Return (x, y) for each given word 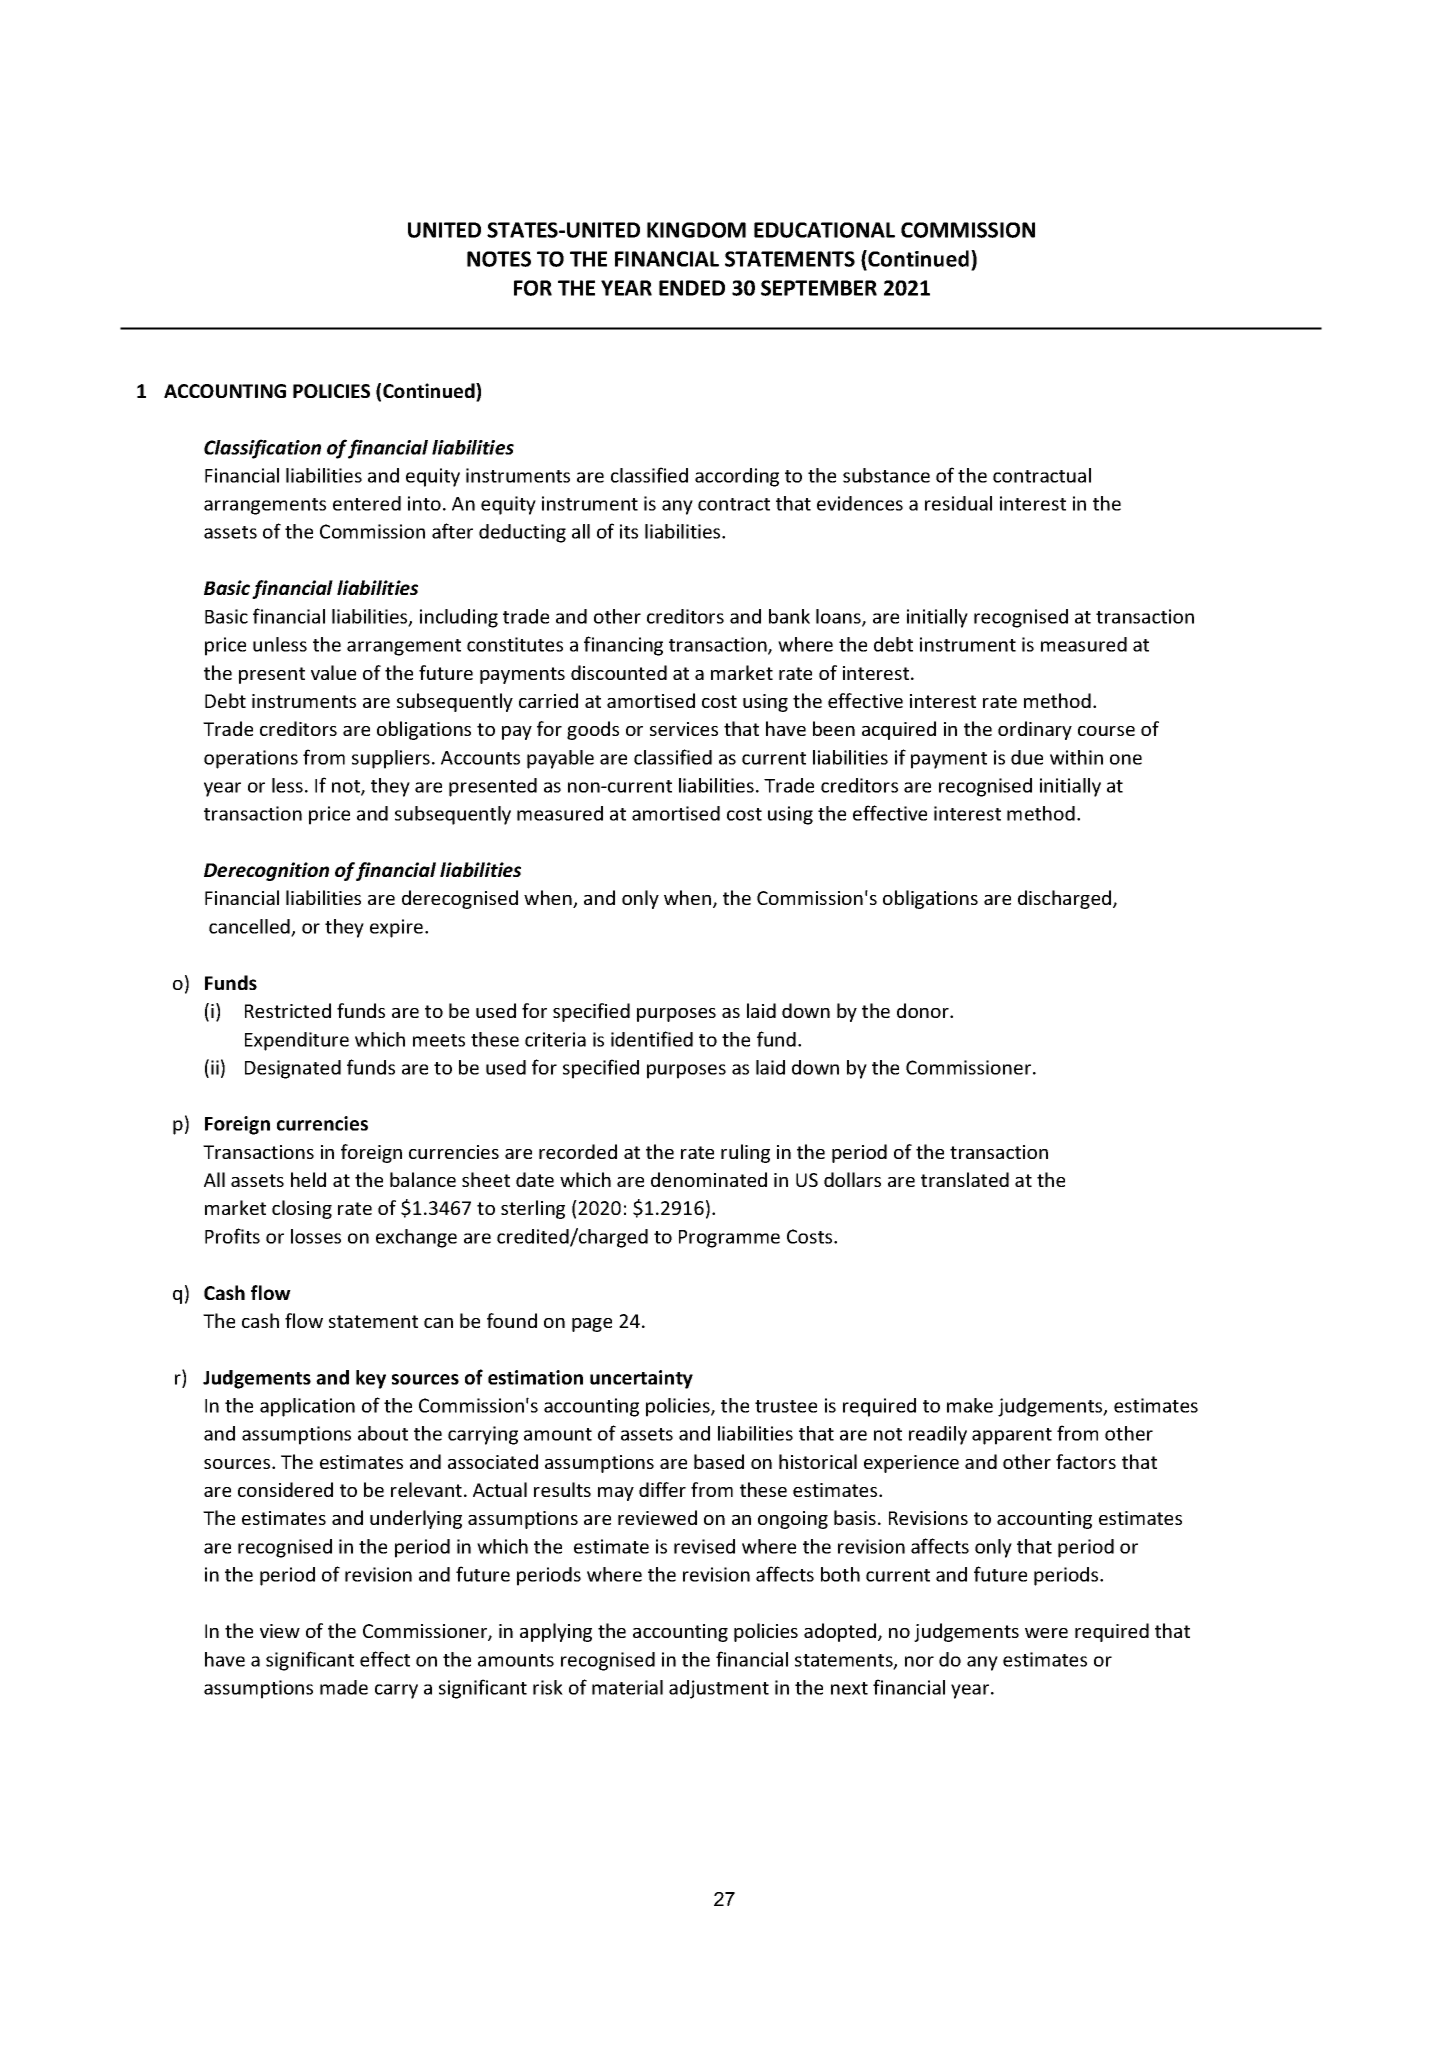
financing (623, 646)
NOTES (499, 259)
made (344, 1687)
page (592, 1325)
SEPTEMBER (819, 288)
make (970, 1405)
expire (398, 928)
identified (652, 1039)
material (627, 1687)
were (1046, 1633)
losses (316, 1236)
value (333, 672)
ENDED (692, 288)
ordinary (1035, 730)
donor (924, 1010)
